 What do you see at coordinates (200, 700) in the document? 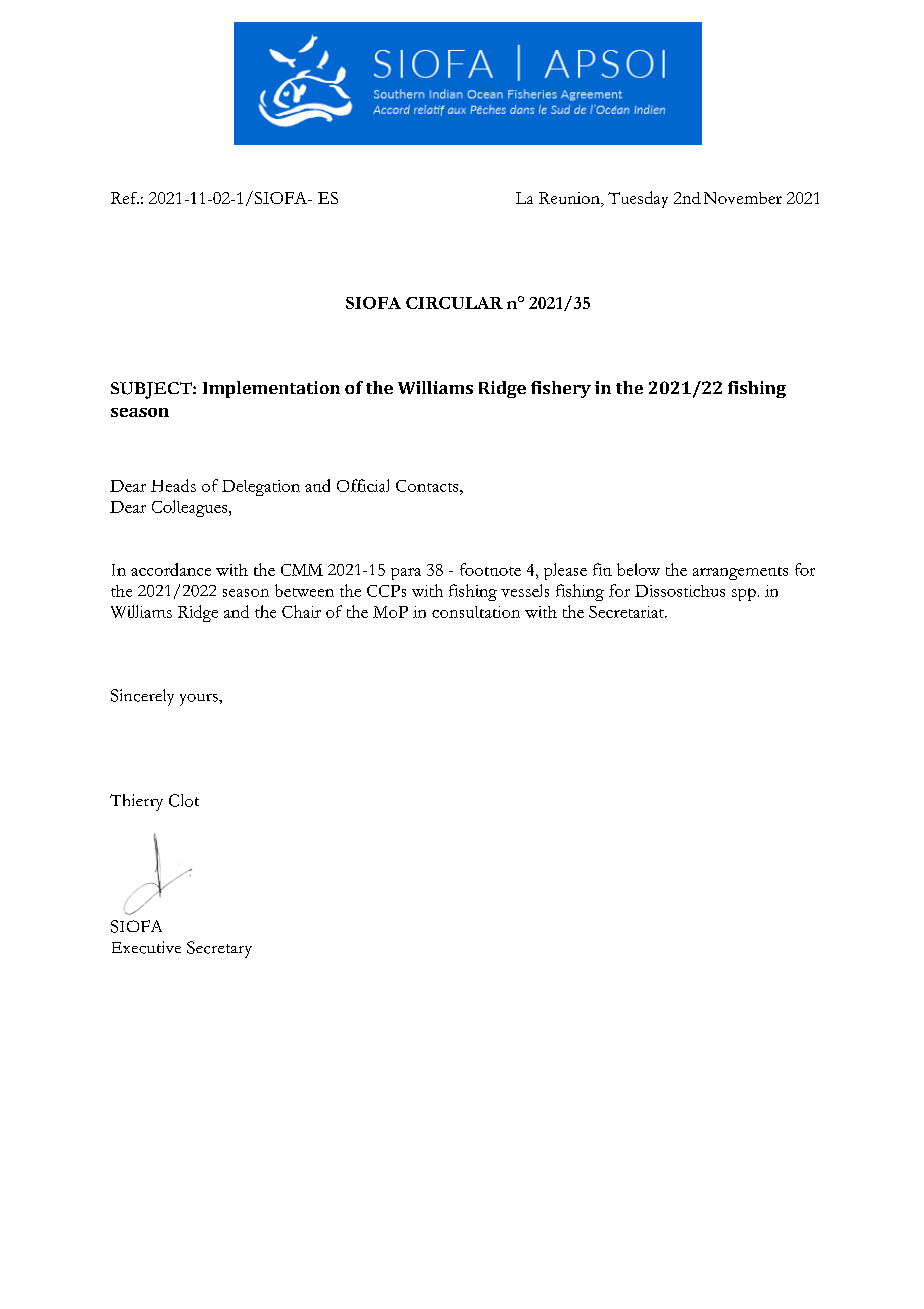
I see `yours` at bounding box center [200, 700].
